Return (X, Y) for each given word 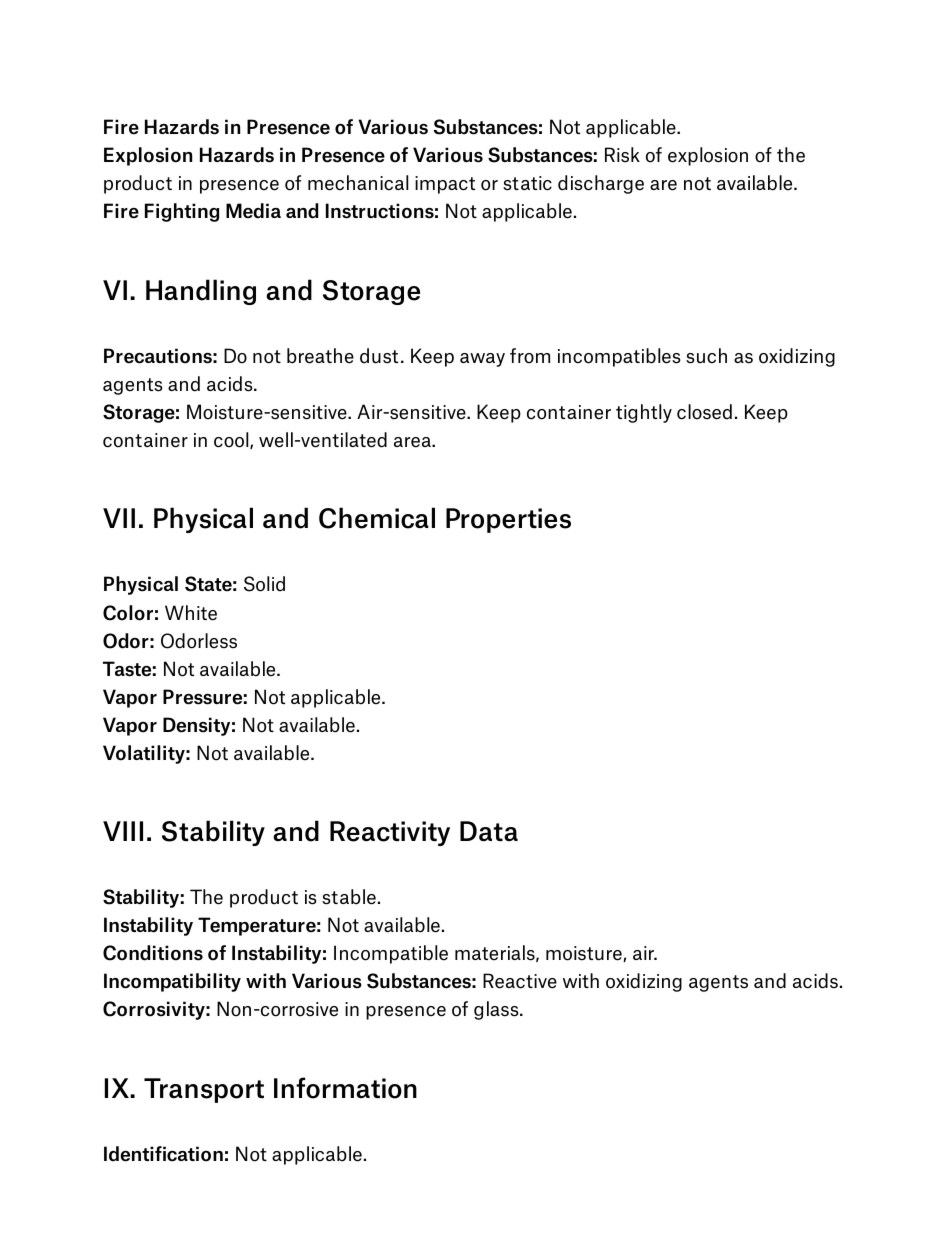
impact (445, 185)
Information (345, 1088)
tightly (644, 413)
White (191, 613)
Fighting (182, 212)
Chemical (377, 518)
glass (497, 1010)
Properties (508, 520)
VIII (123, 831)
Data (489, 831)
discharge (601, 184)
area (413, 442)
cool (232, 440)
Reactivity (390, 833)
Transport (204, 1090)
